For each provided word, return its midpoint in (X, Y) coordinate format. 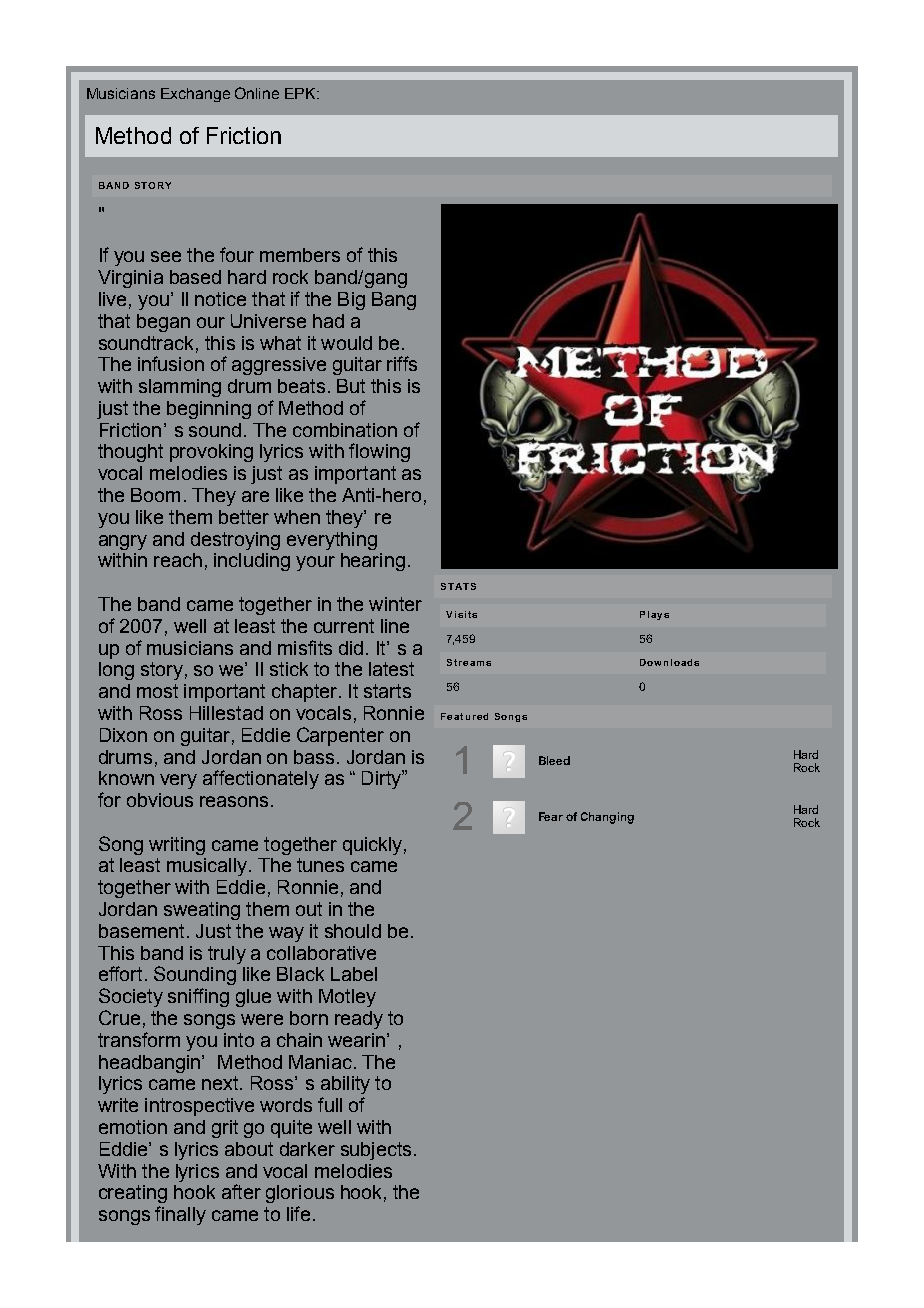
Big (351, 301)
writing (177, 846)
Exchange (195, 95)
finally (180, 1215)
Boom (155, 495)
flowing (379, 452)
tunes (320, 865)
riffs (402, 363)
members (300, 255)
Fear (551, 816)
